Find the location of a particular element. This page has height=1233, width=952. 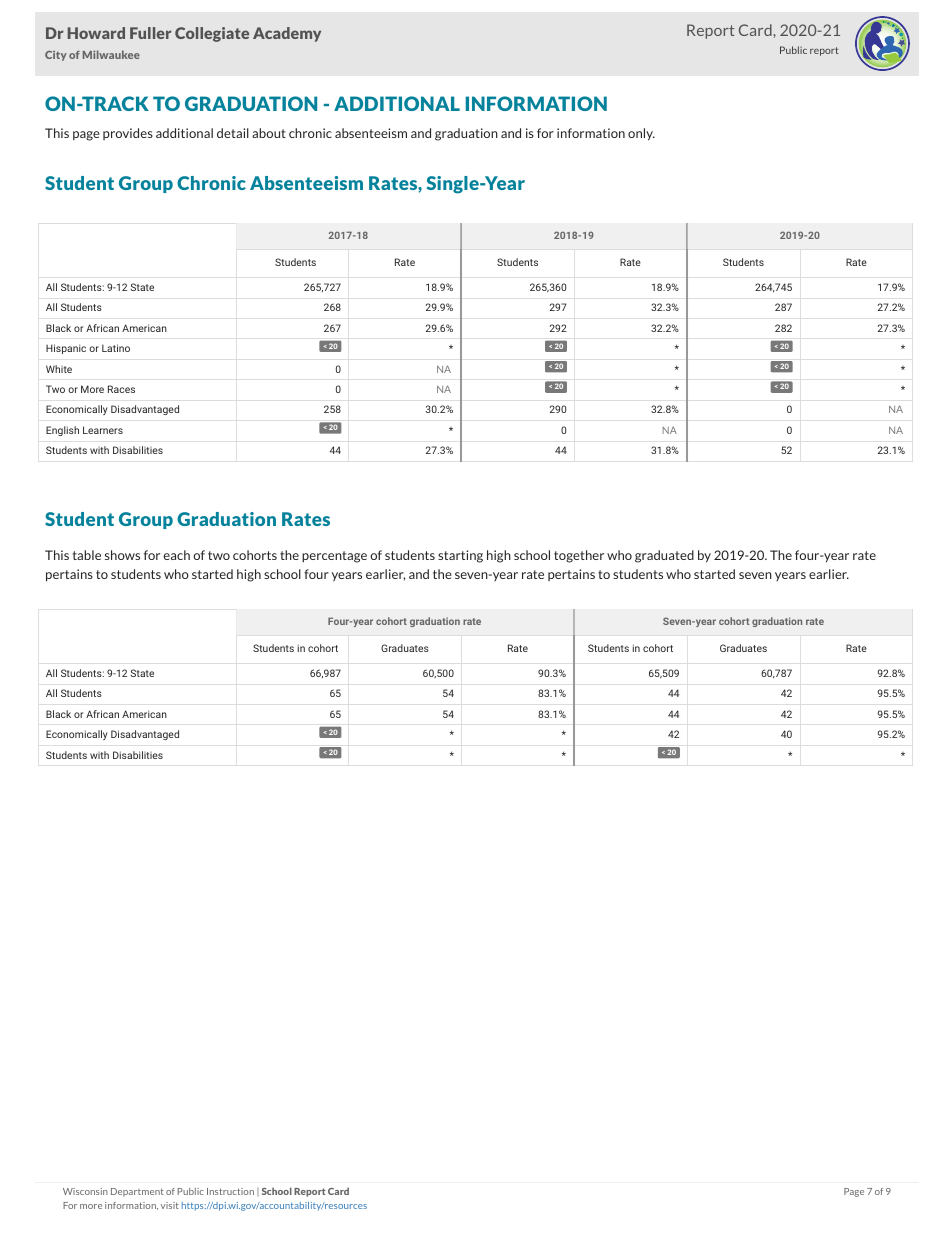

Academy is located at coordinates (287, 34).
